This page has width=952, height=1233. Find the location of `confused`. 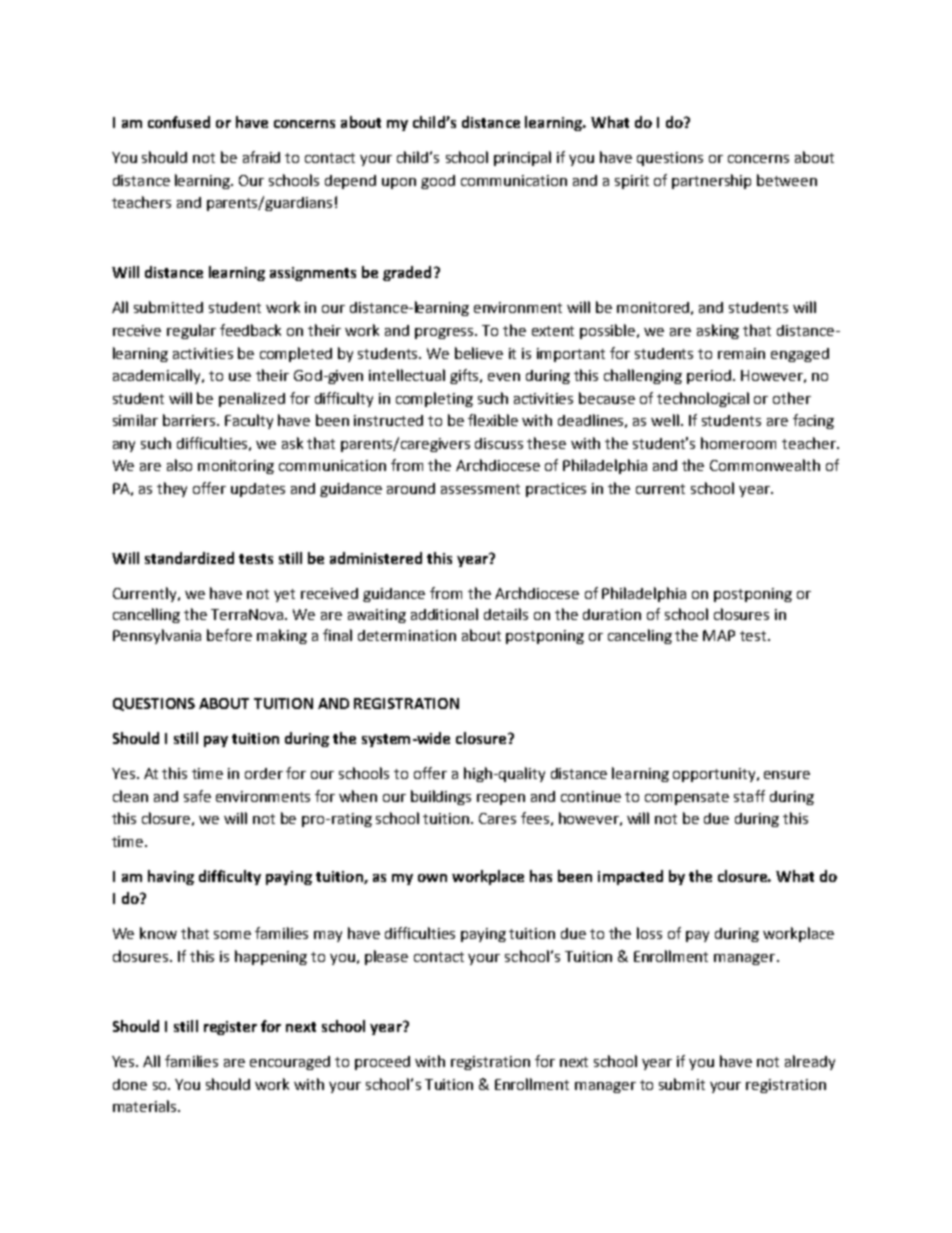

confused is located at coordinates (179, 122).
